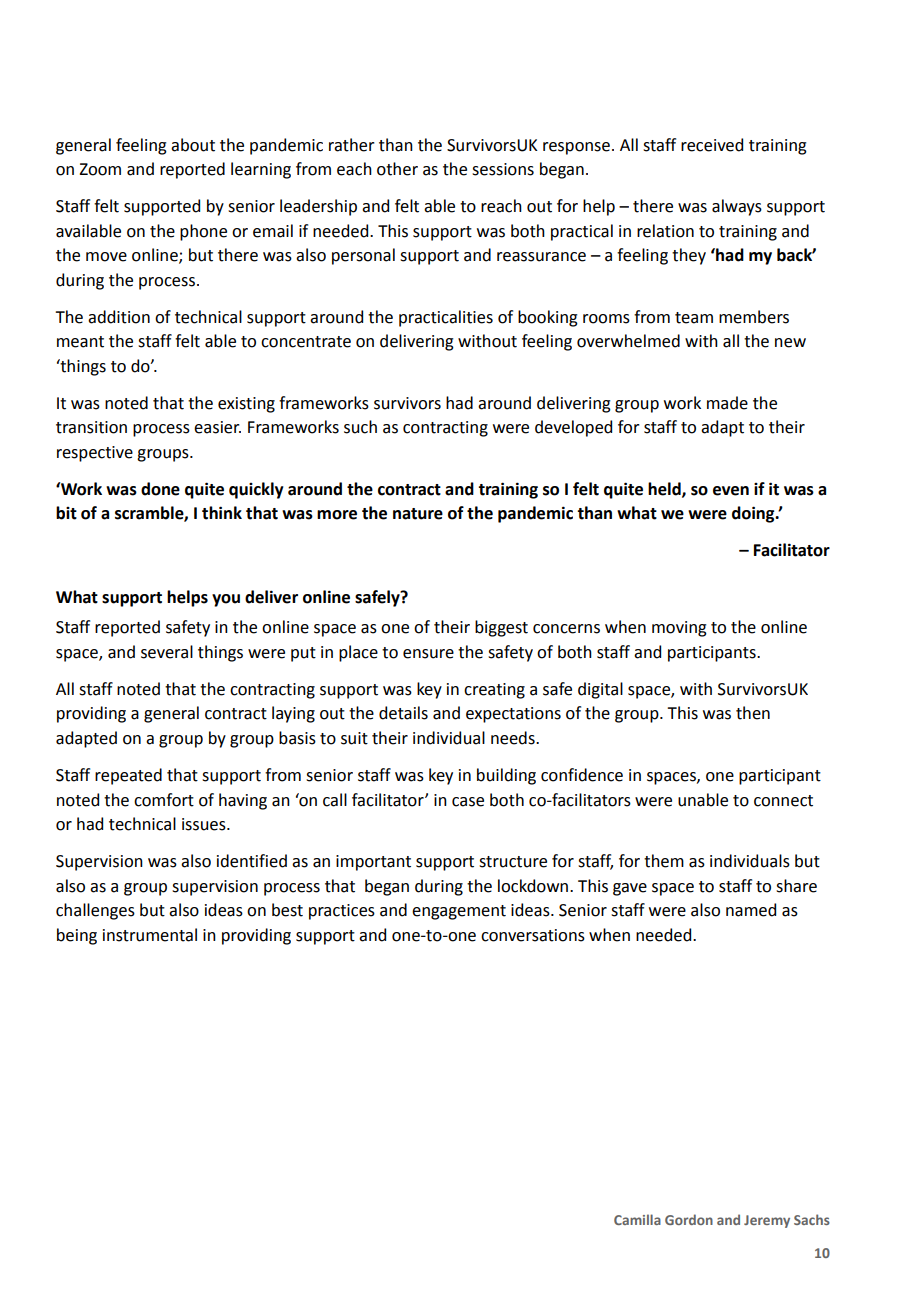  I want to click on instrumental, so click(150, 935).
